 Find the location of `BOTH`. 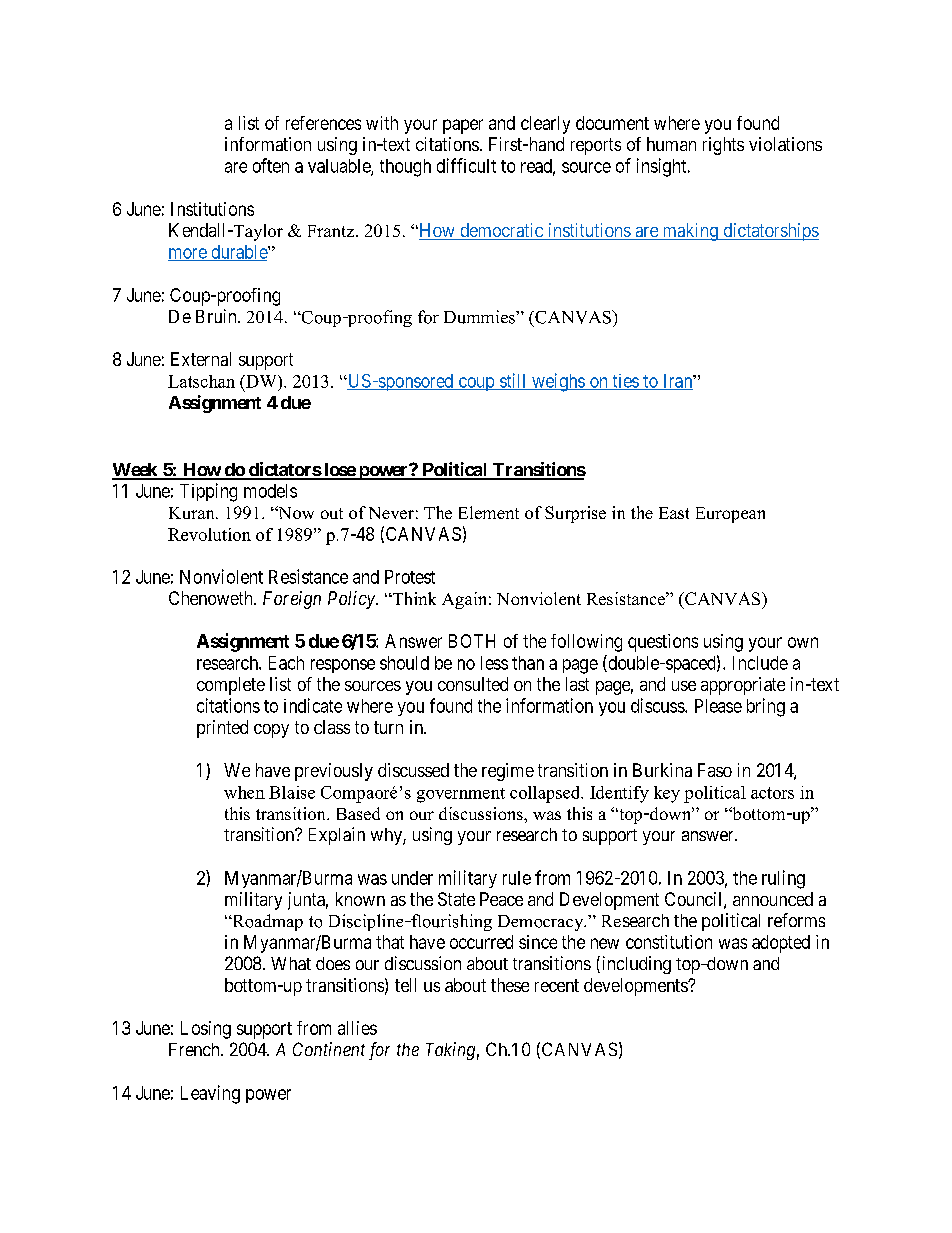

BOTH is located at coordinates (472, 641).
